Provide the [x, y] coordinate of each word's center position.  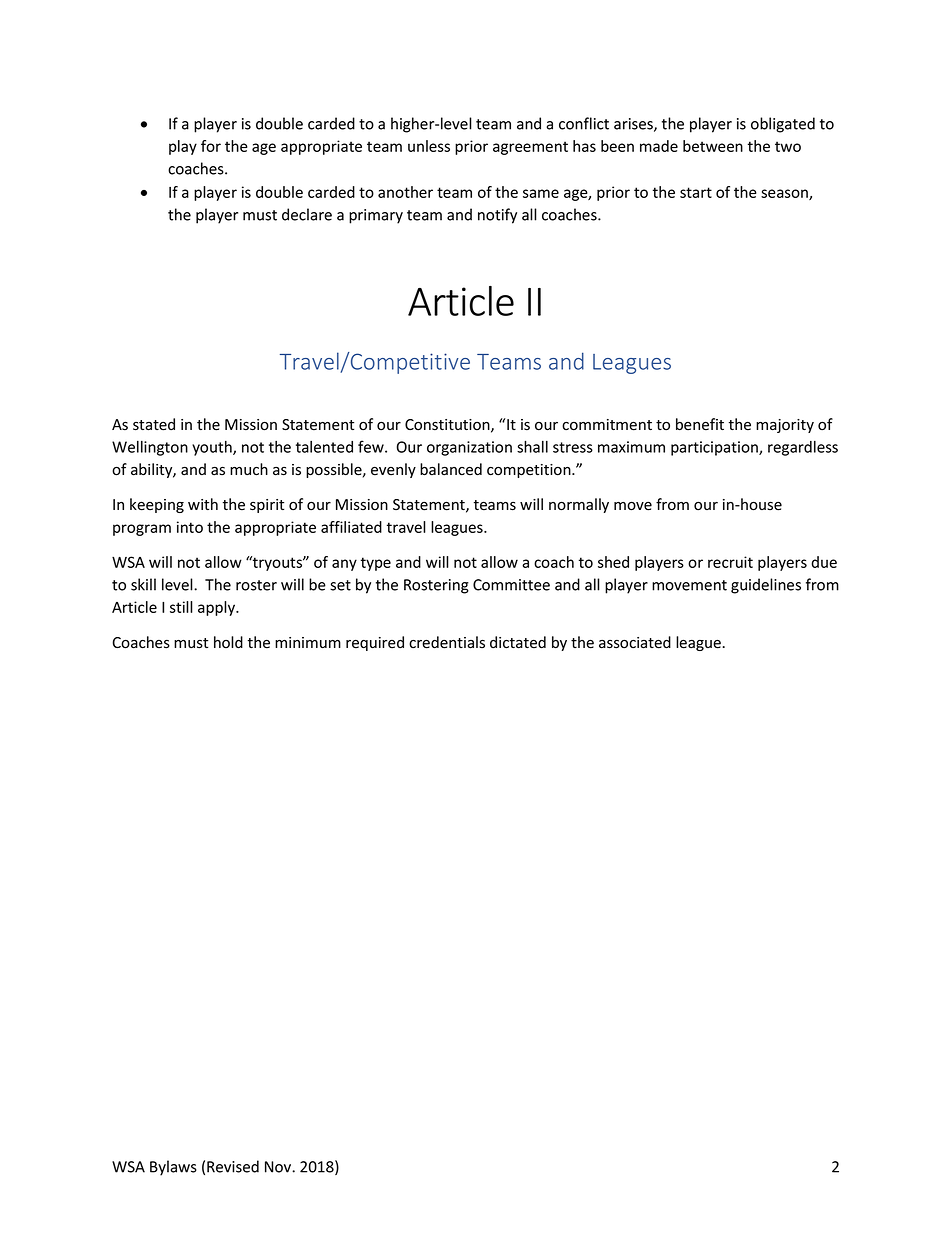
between [713, 146]
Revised [233, 1166]
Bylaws [173, 1168]
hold [228, 642]
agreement [530, 148]
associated [635, 642]
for [211, 146]
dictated [518, 642]
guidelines [766, 586]
